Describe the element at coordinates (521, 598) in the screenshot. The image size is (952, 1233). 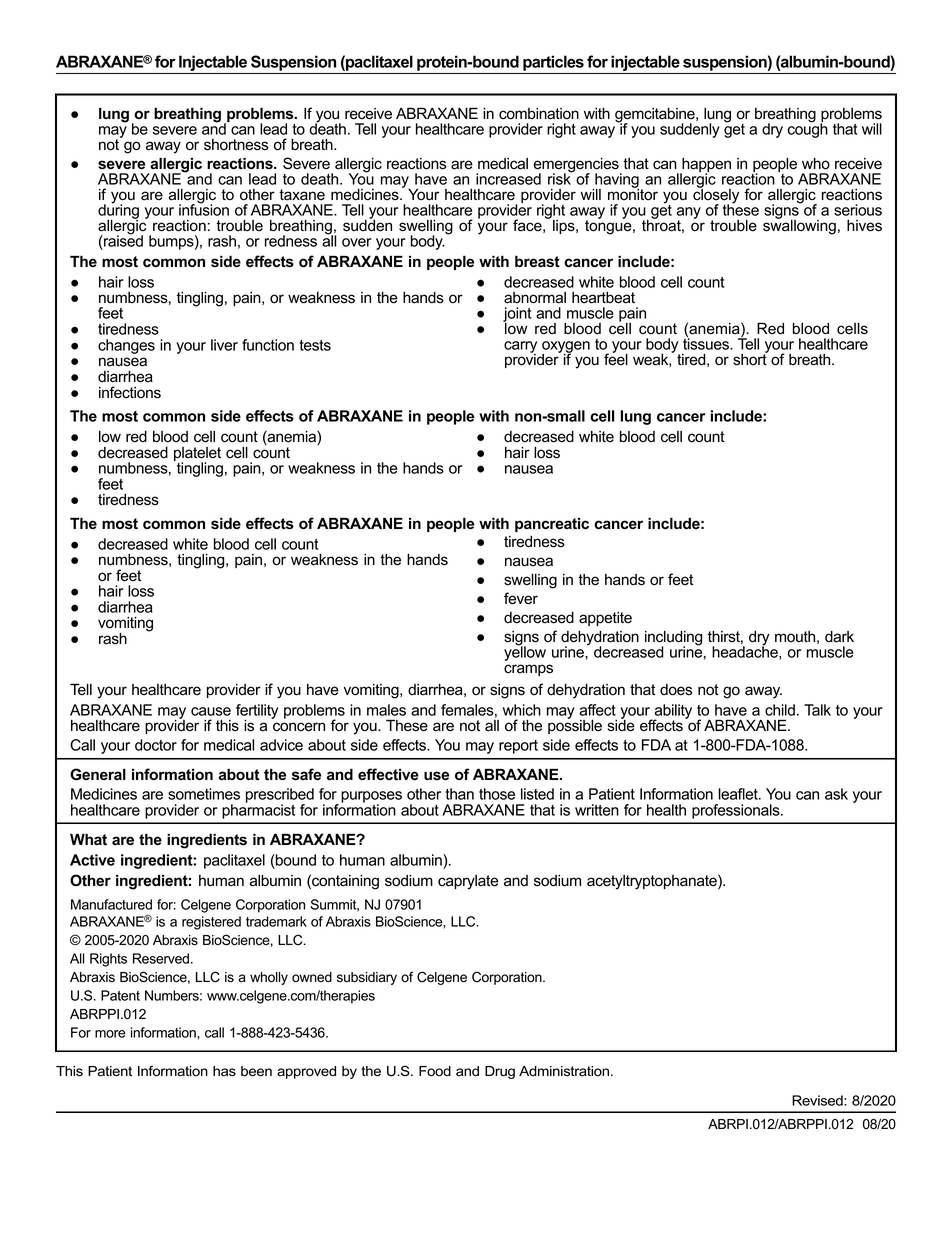
I see `fever` at that location.
